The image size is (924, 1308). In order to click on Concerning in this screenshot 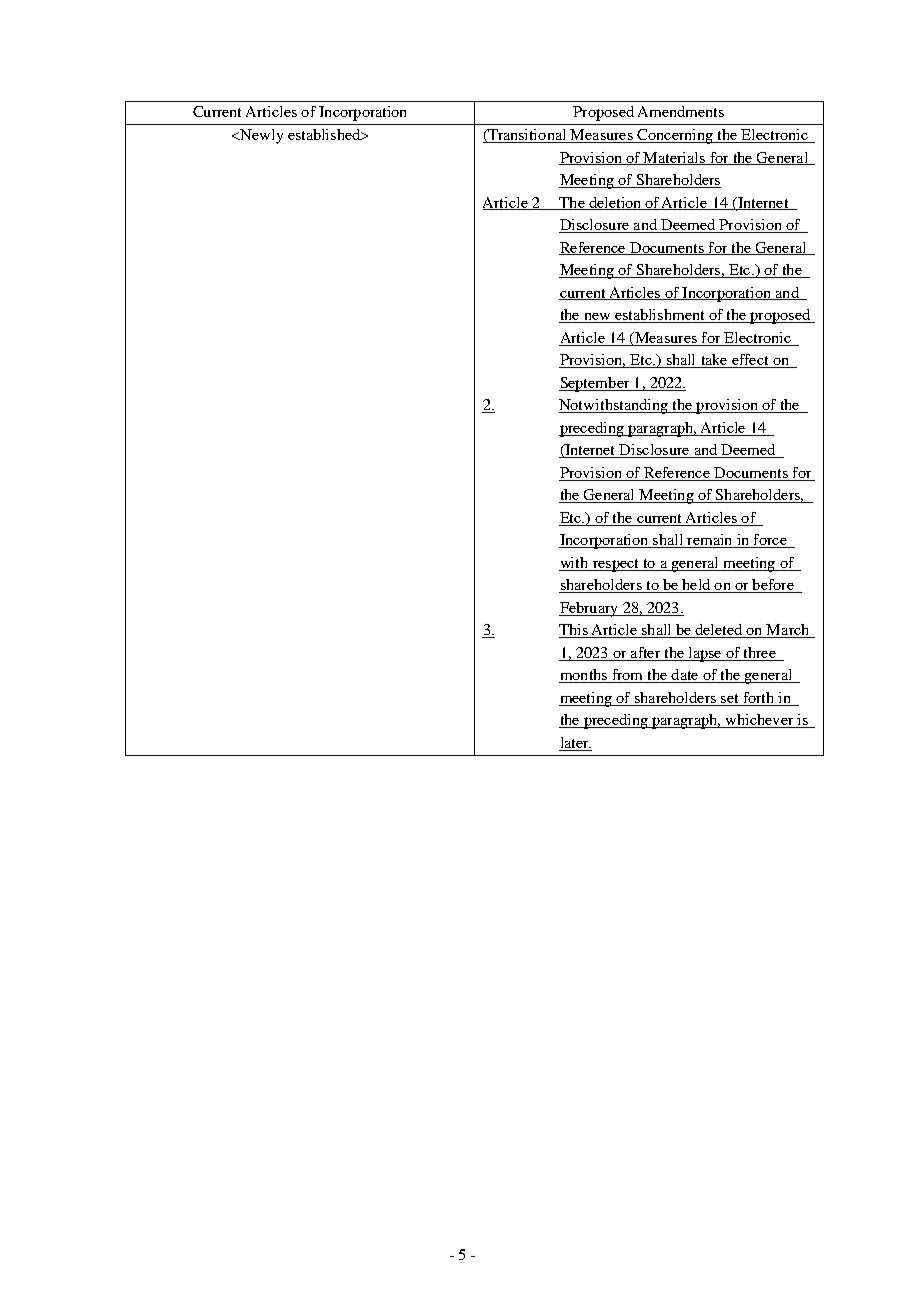, I will do `click(675, 136)`.
